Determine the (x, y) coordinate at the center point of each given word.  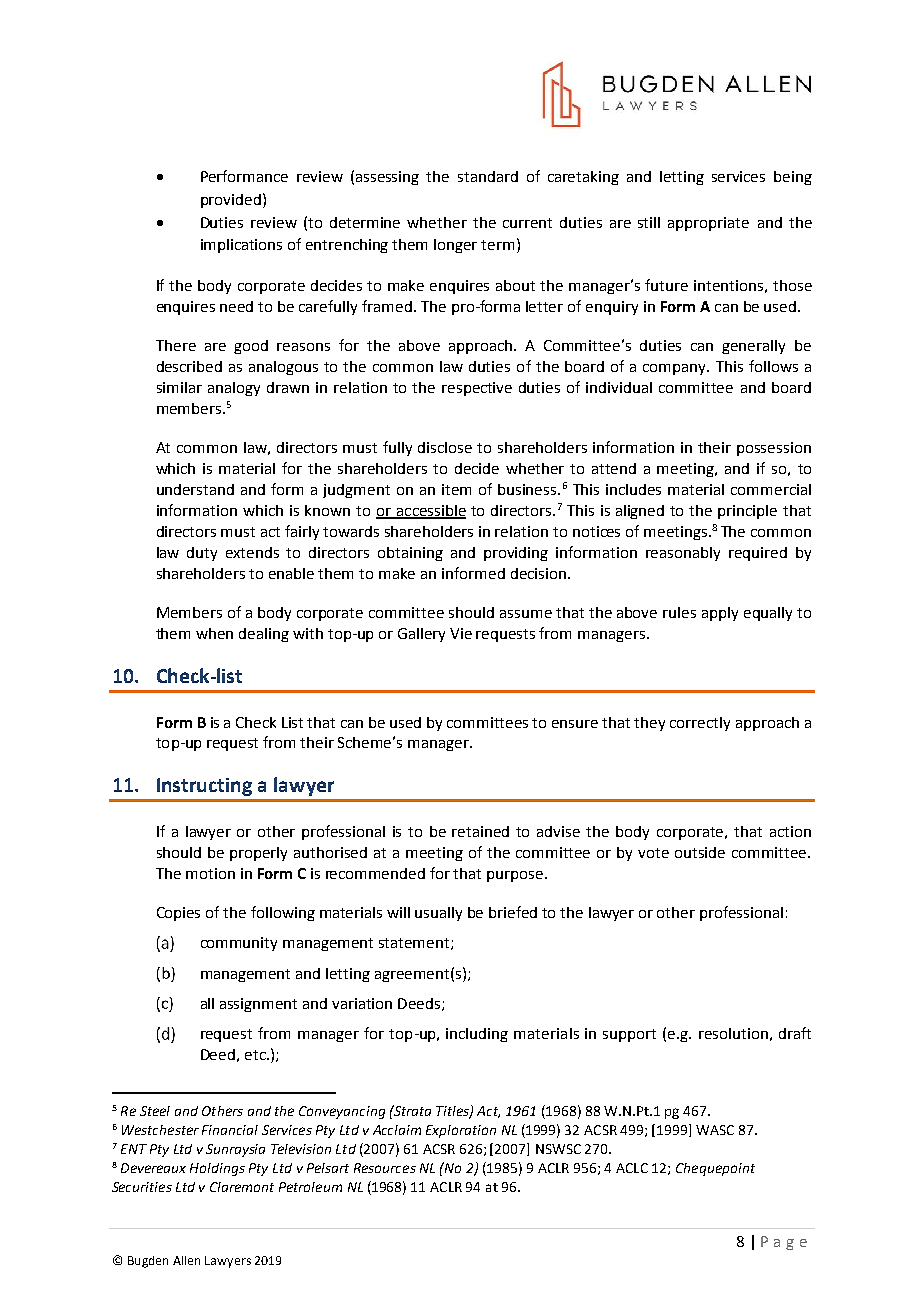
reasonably (683, 554)
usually (438, 914)
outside (700, 852)
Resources (385, 1168)
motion (210, 873)
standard (488, 176)
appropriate (708, 224)
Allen (186, 1260)
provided (231, 201)
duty (202, 554)
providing (516, 554)
